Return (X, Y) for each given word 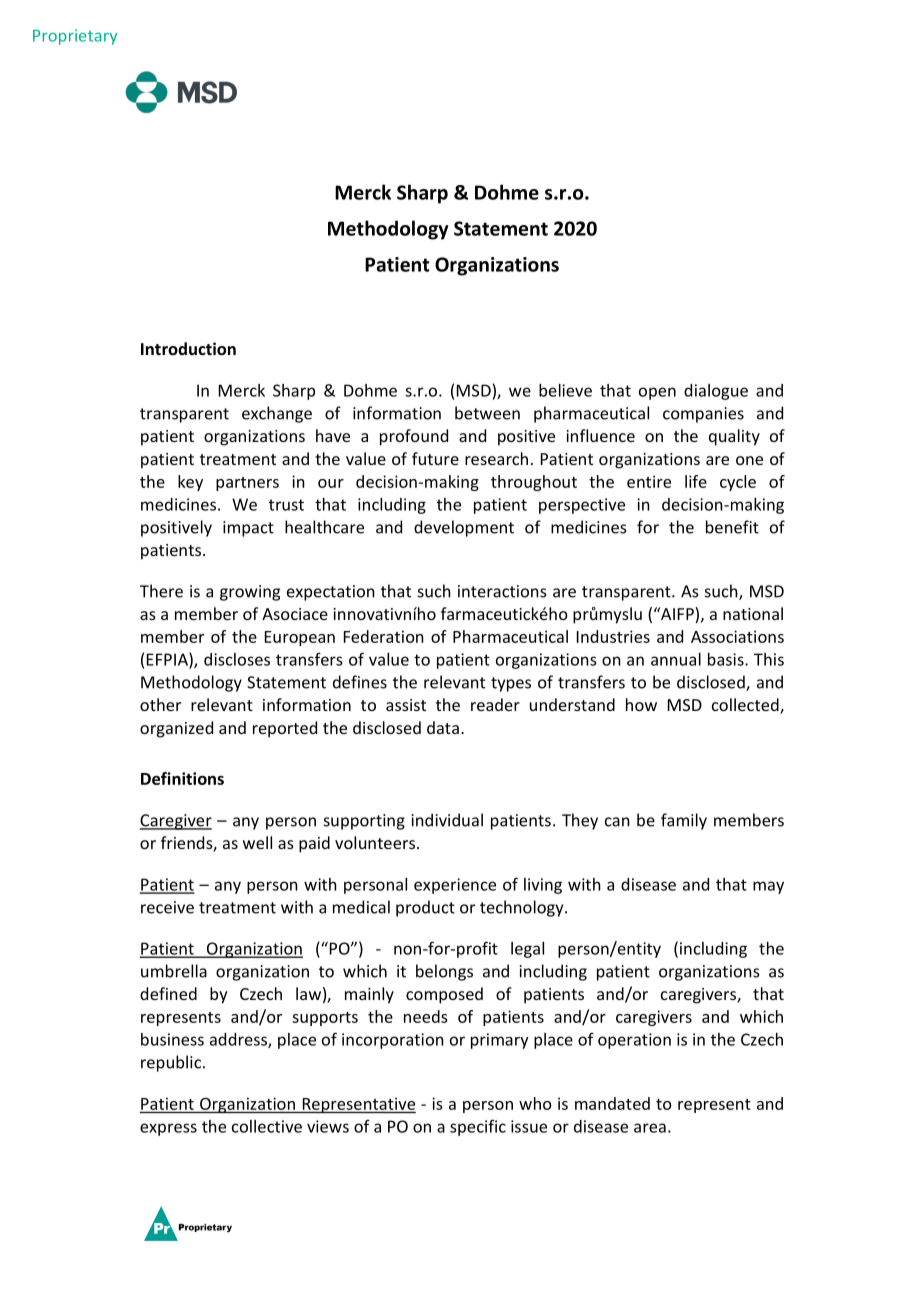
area (650, 1128)
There (161, 591)
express (168, 1129)
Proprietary (75, 37)
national (753, 613)
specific (478, 1127)
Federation (384, 636)
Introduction (188, 348)
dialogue (716, 392)
